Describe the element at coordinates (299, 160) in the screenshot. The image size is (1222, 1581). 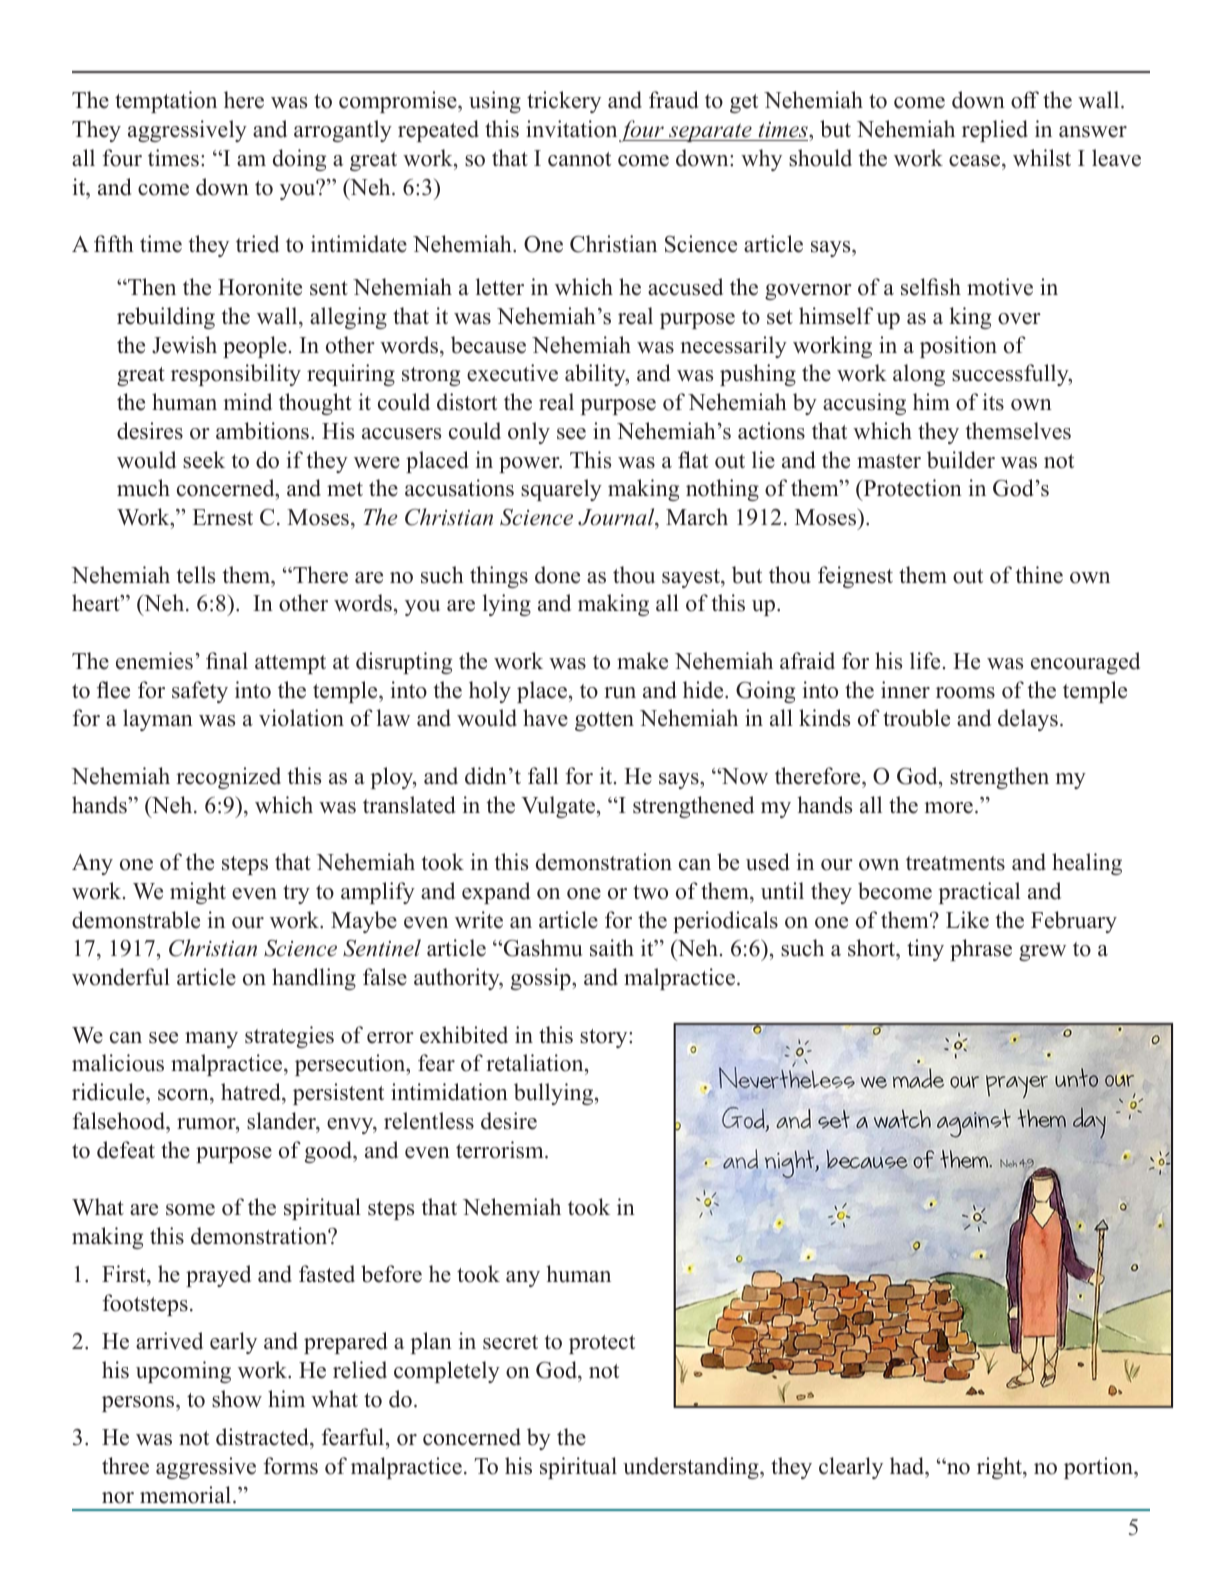
I see `doing` at that location.
